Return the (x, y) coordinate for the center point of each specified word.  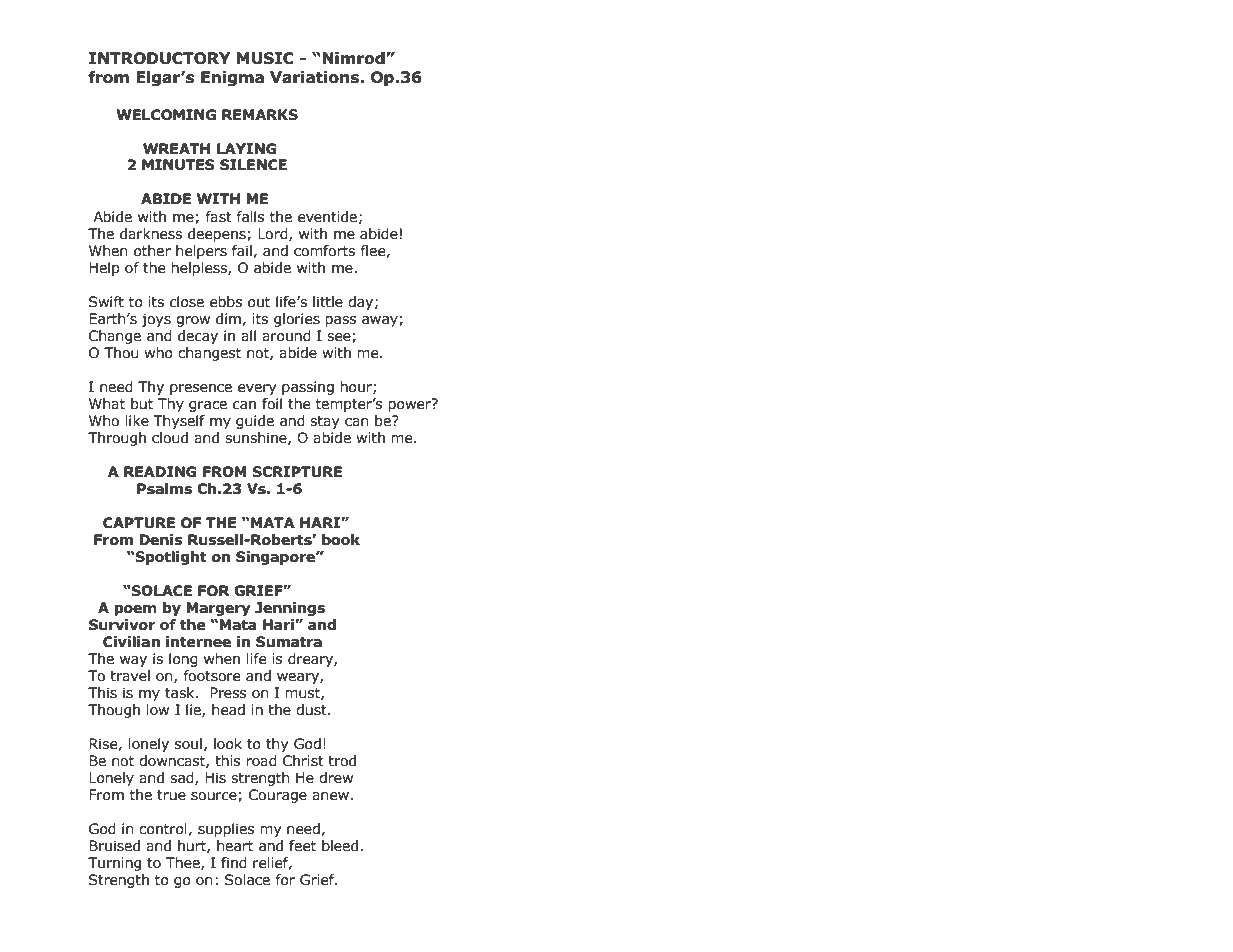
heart (235, 846)
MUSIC (265, 58)
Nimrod (354, 58)
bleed (341, 846)
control (164, 829)
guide (255, 422)
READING (160, 472)
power (411, 405)
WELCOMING (166, 115)
